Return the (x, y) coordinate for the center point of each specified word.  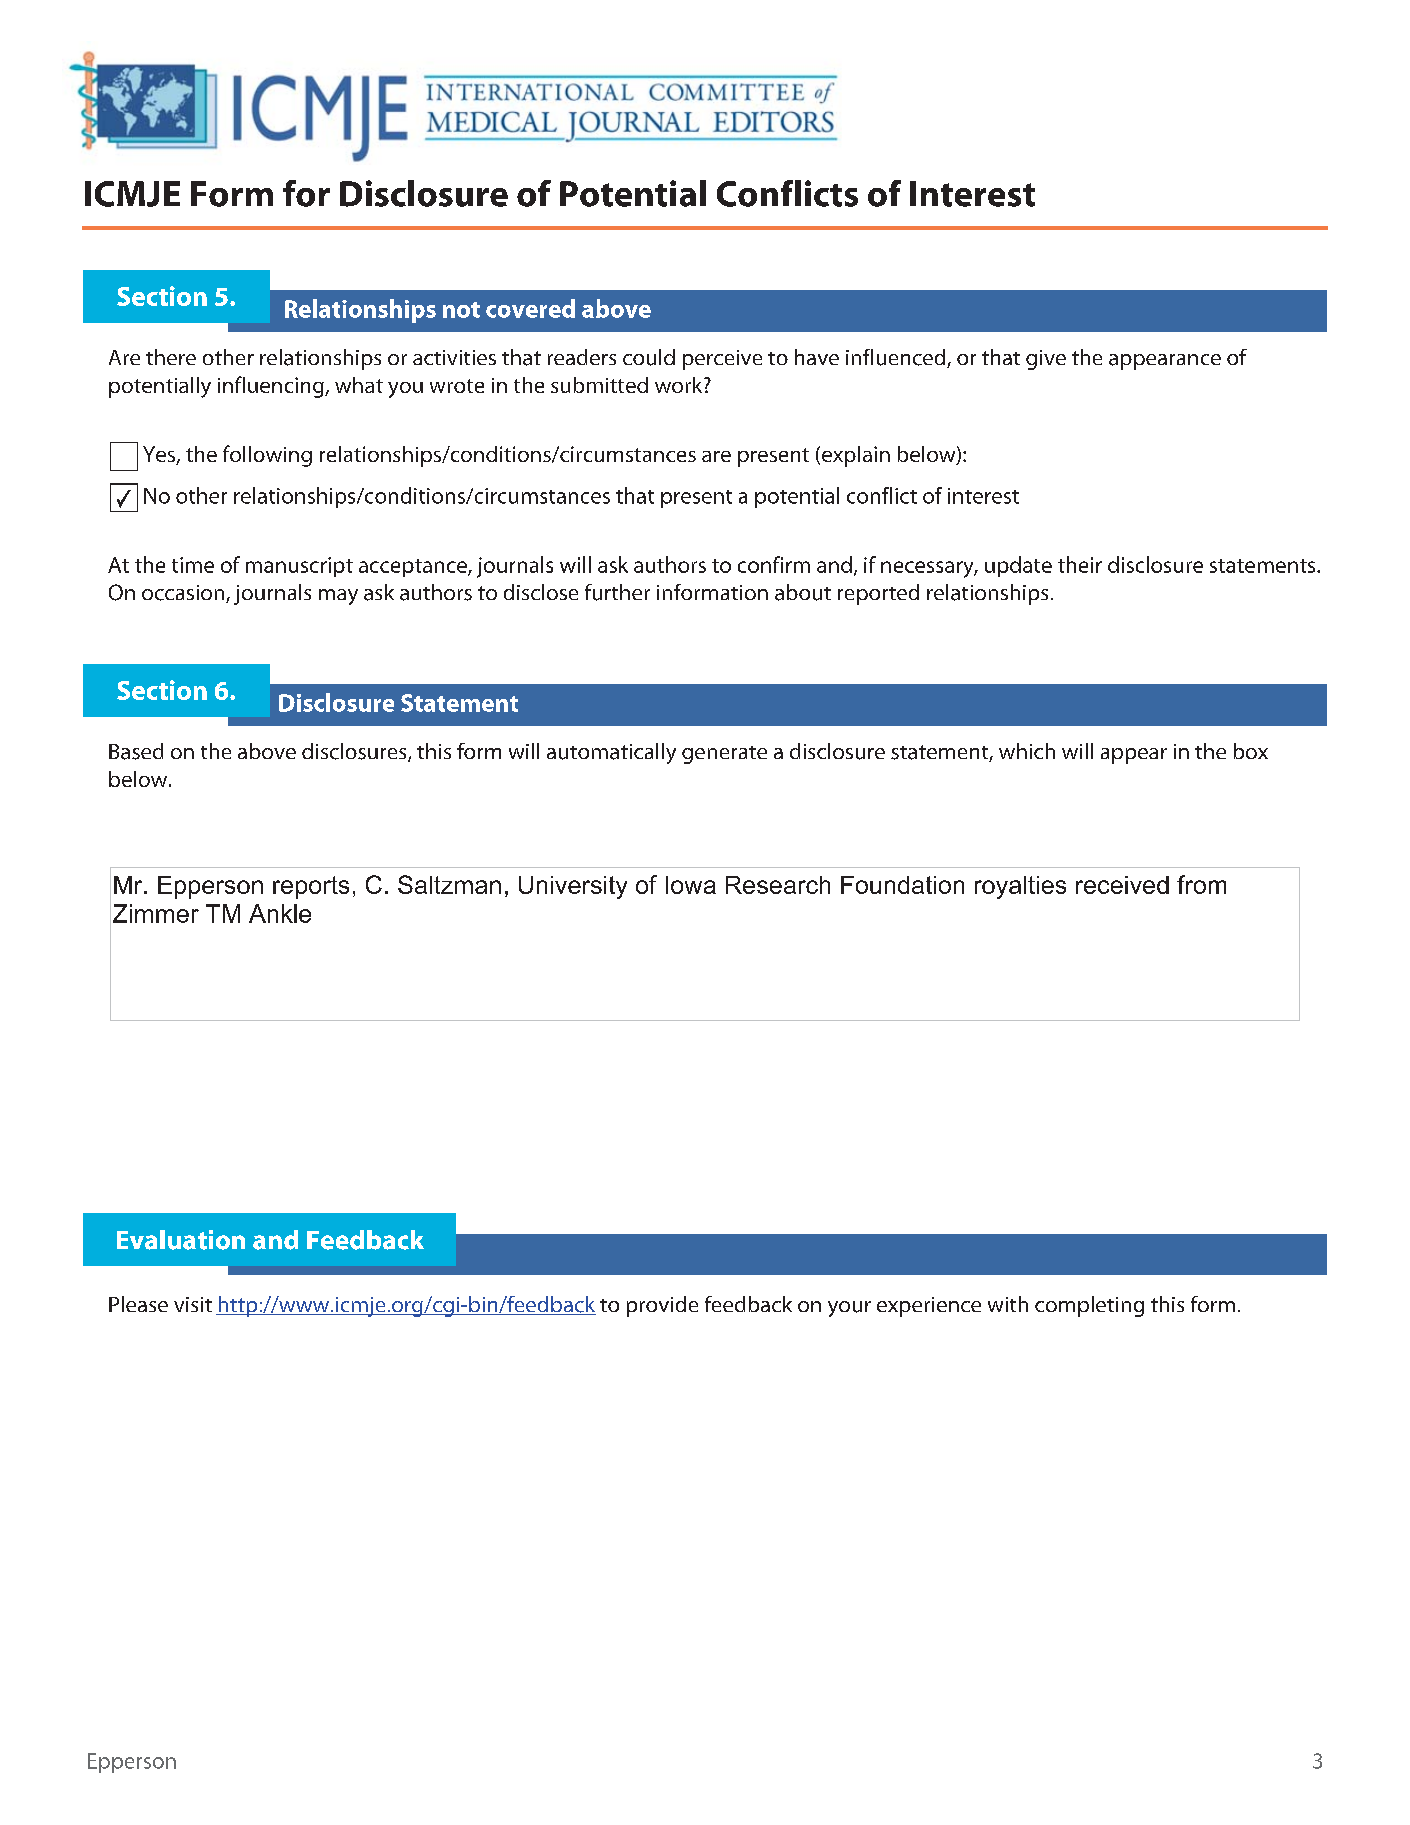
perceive (722, 360)
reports (311, 887)
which (1027, 751)
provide (662, 1306)
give (1046, 360)
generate (724, 755)
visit (193, 1304)
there (171, 357)
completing (1089, 1306)
